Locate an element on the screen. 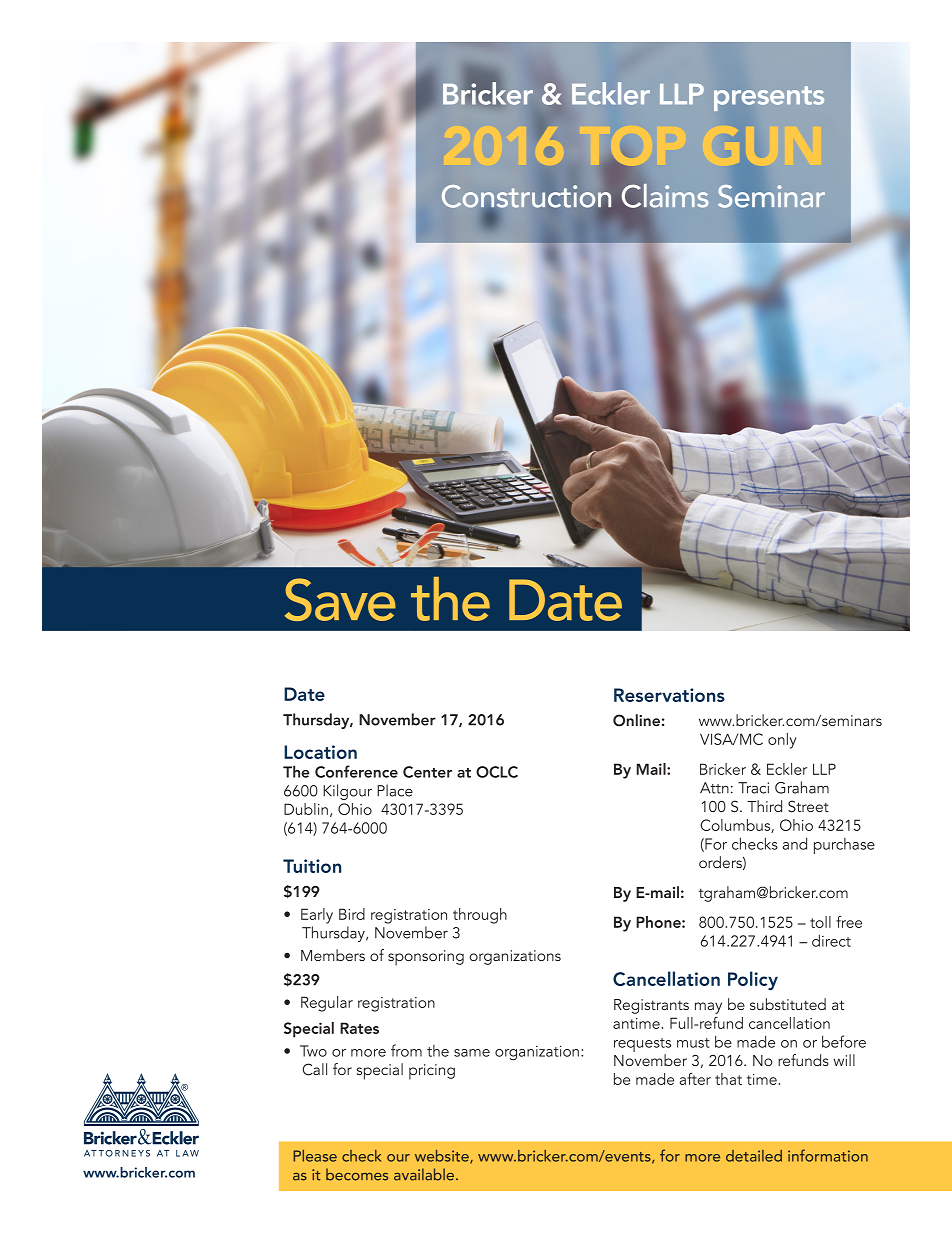  Third is located at coordinates (764, 806).
